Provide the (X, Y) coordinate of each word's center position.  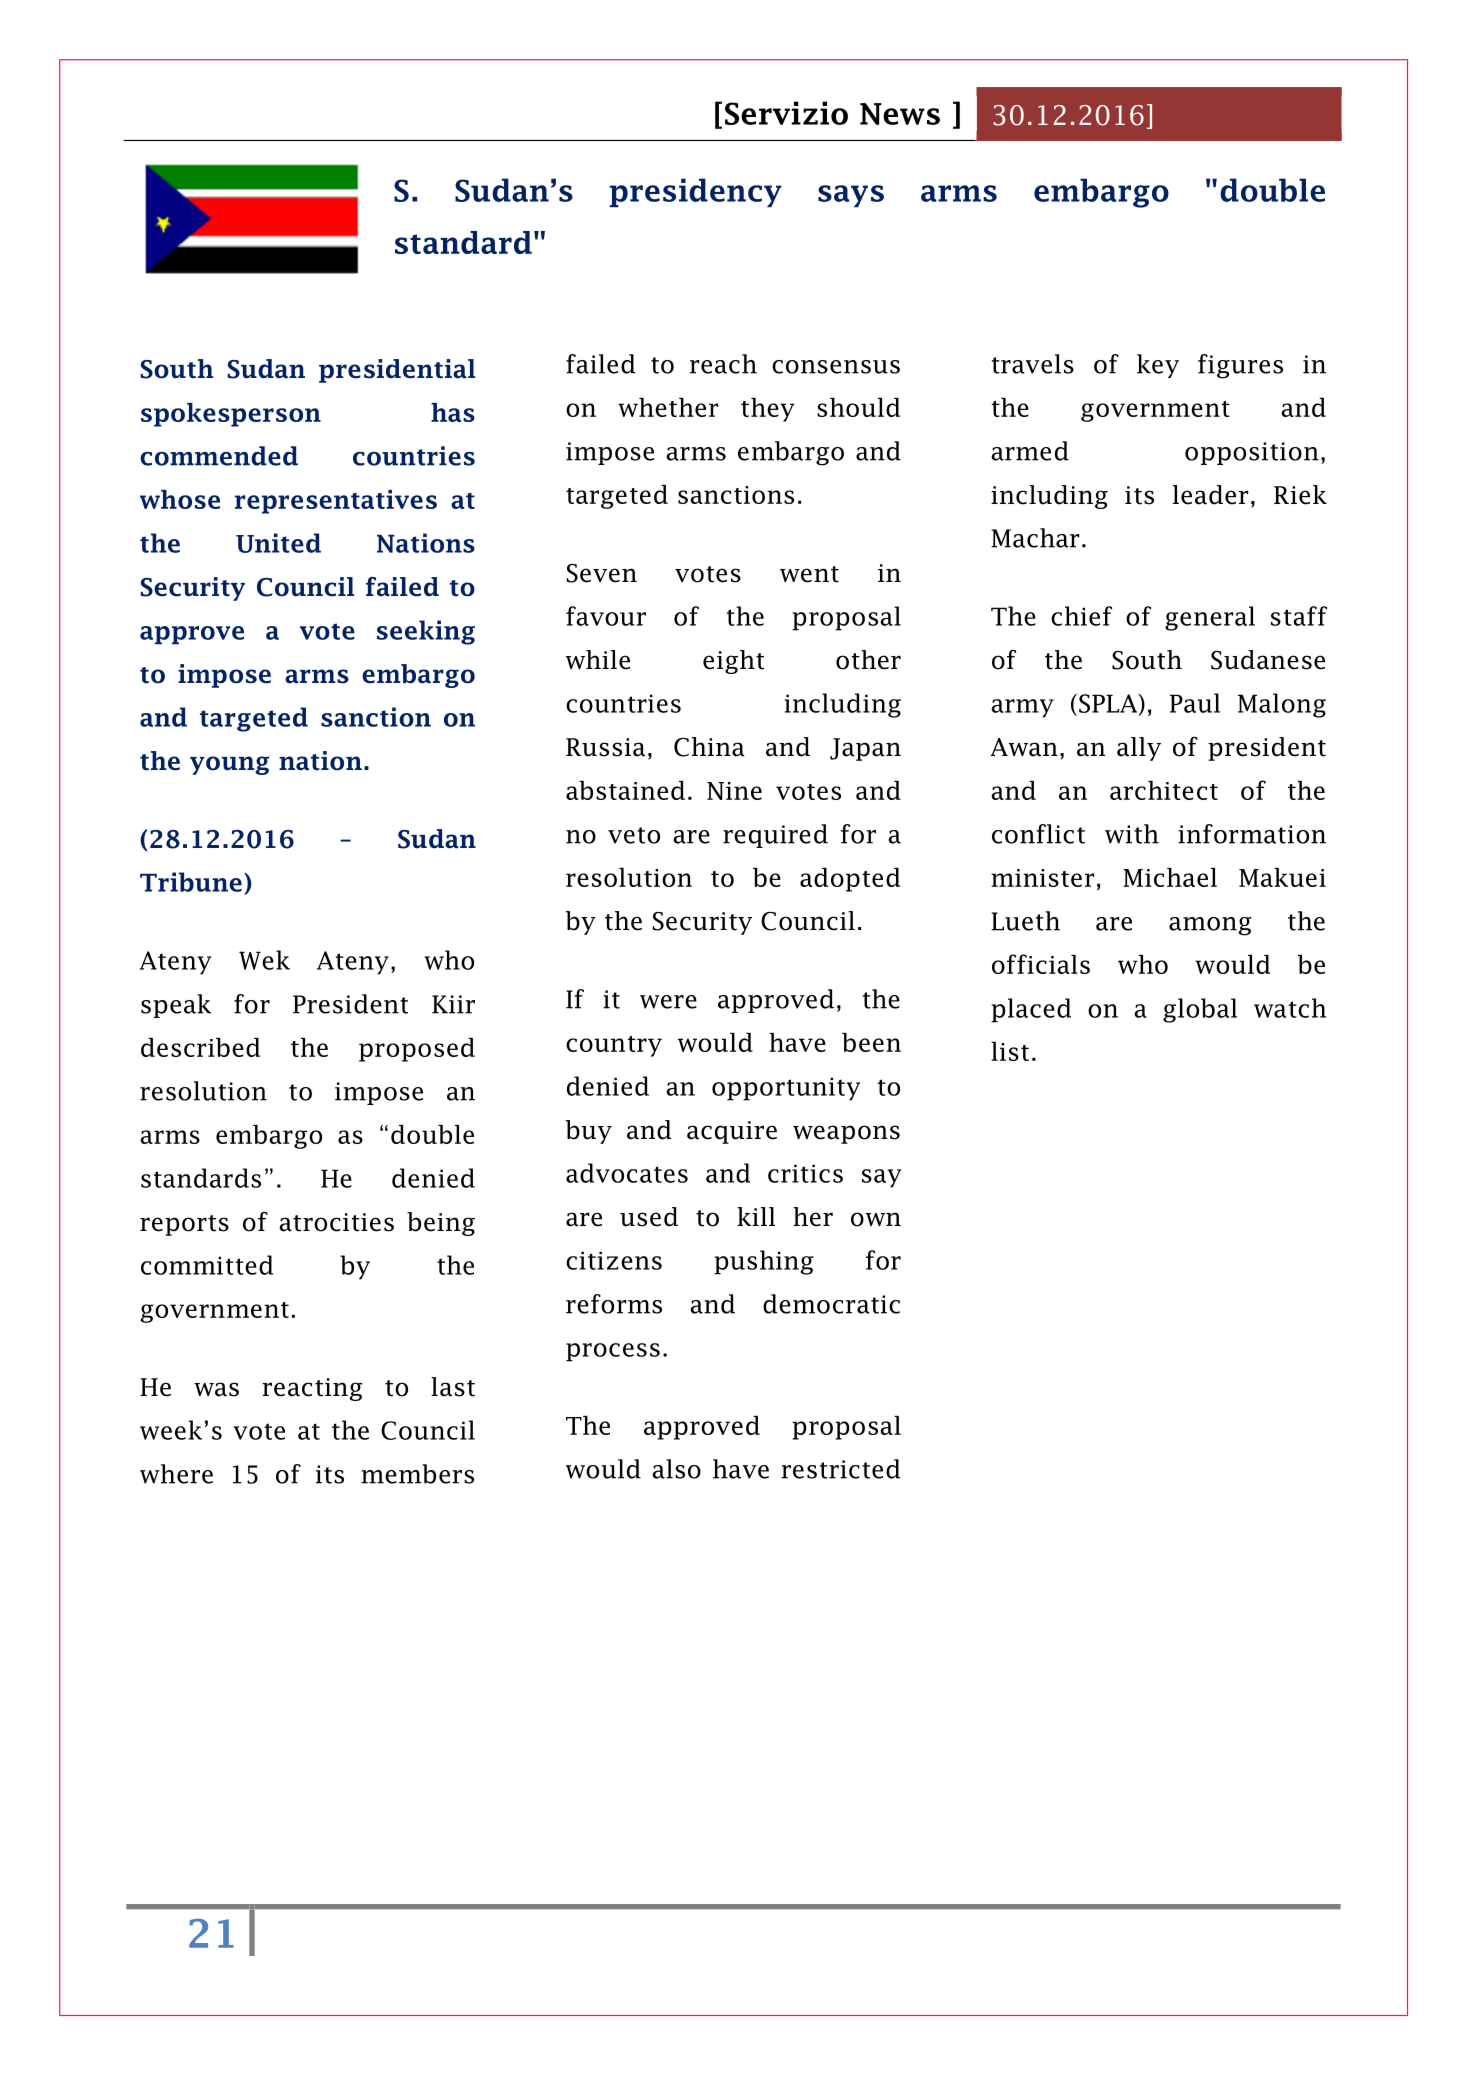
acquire (732, 1132)
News (900, 114)
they (768, 410)
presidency (696, 192)
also (676, 1469)
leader (1211, 495)
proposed (417, 1050)
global (1200, 1010)
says (851, 196)
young (229, 765)
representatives (336, 502)
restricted (840, 1469)
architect (1164, 790)
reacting (312, 1389)
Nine (734, 791)
